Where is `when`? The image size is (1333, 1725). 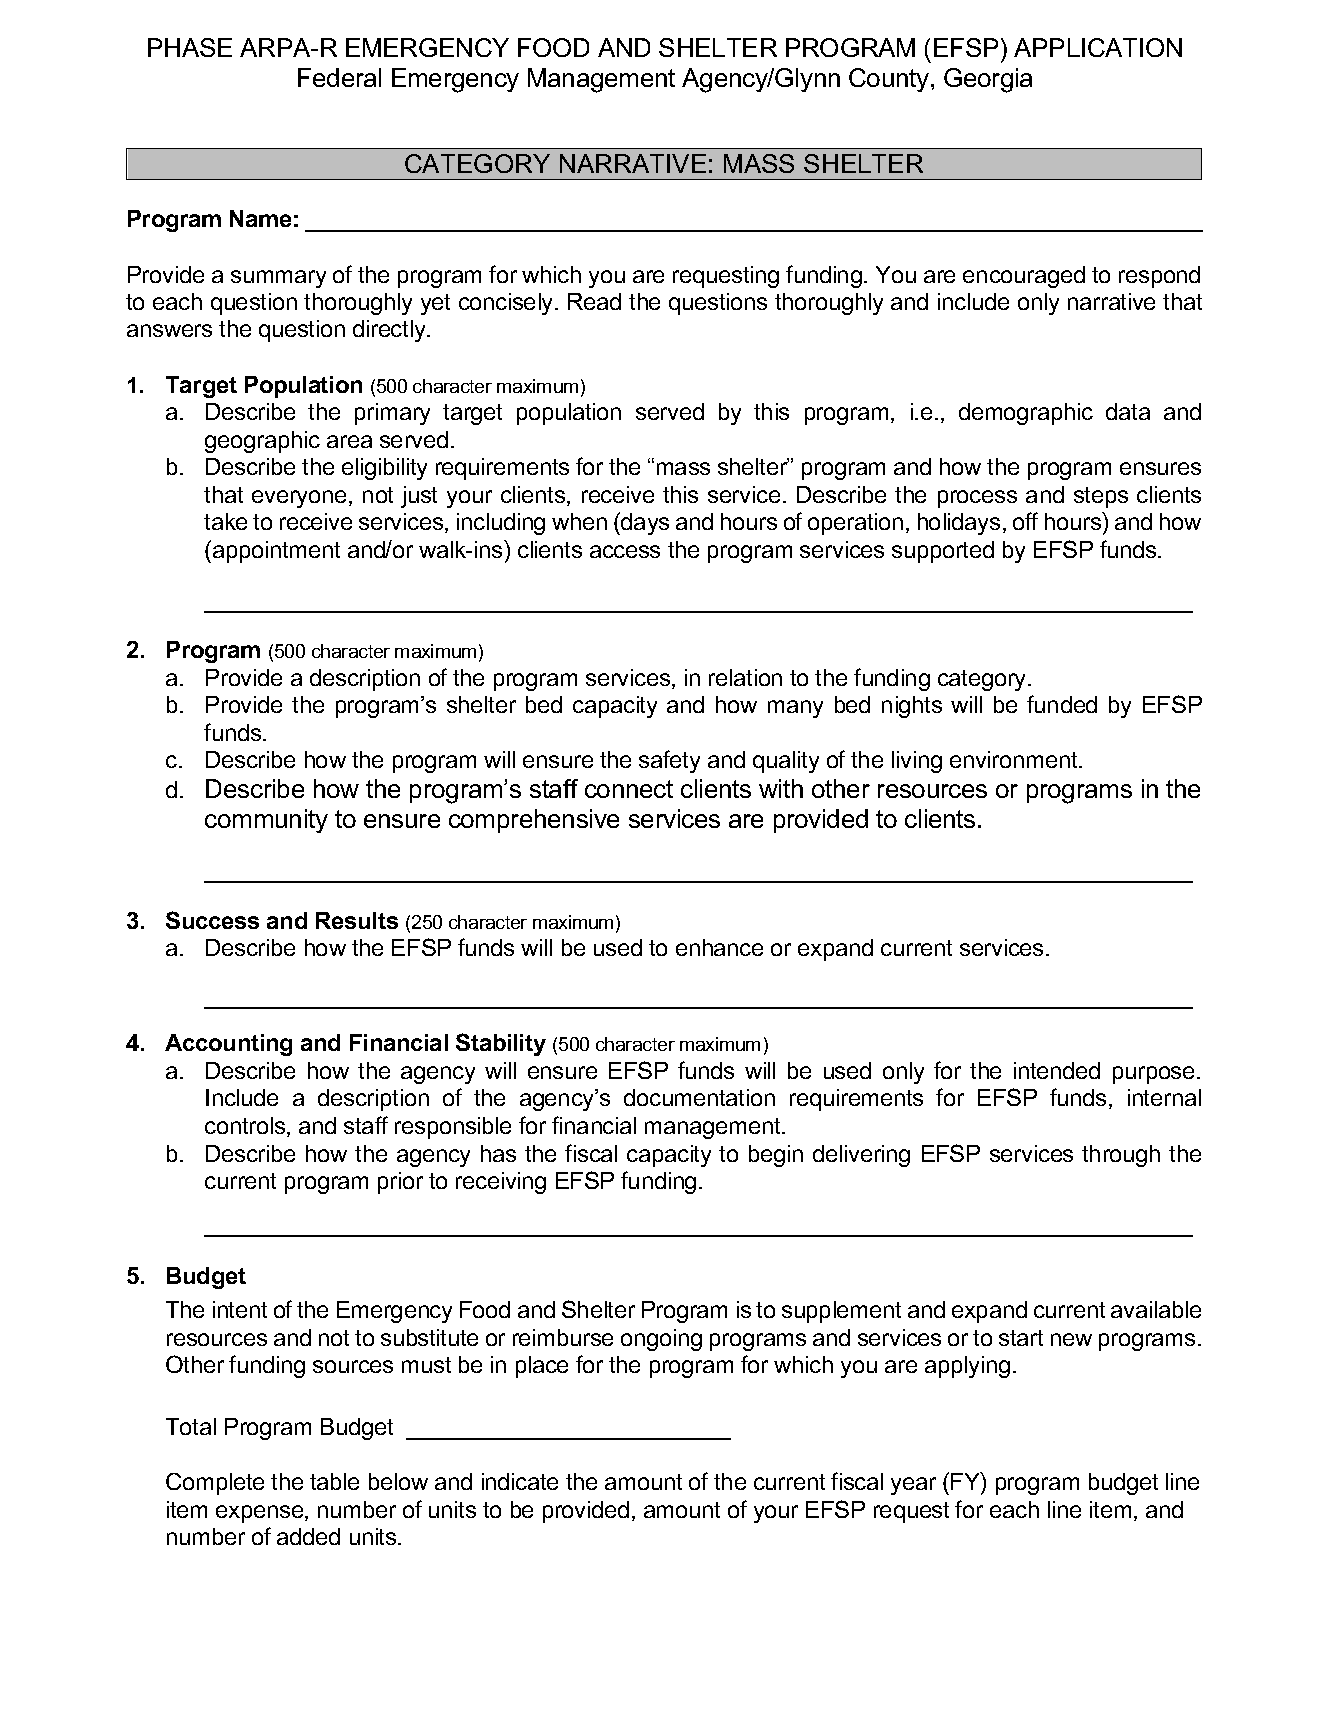
when is located at coordinates (579, 521).
